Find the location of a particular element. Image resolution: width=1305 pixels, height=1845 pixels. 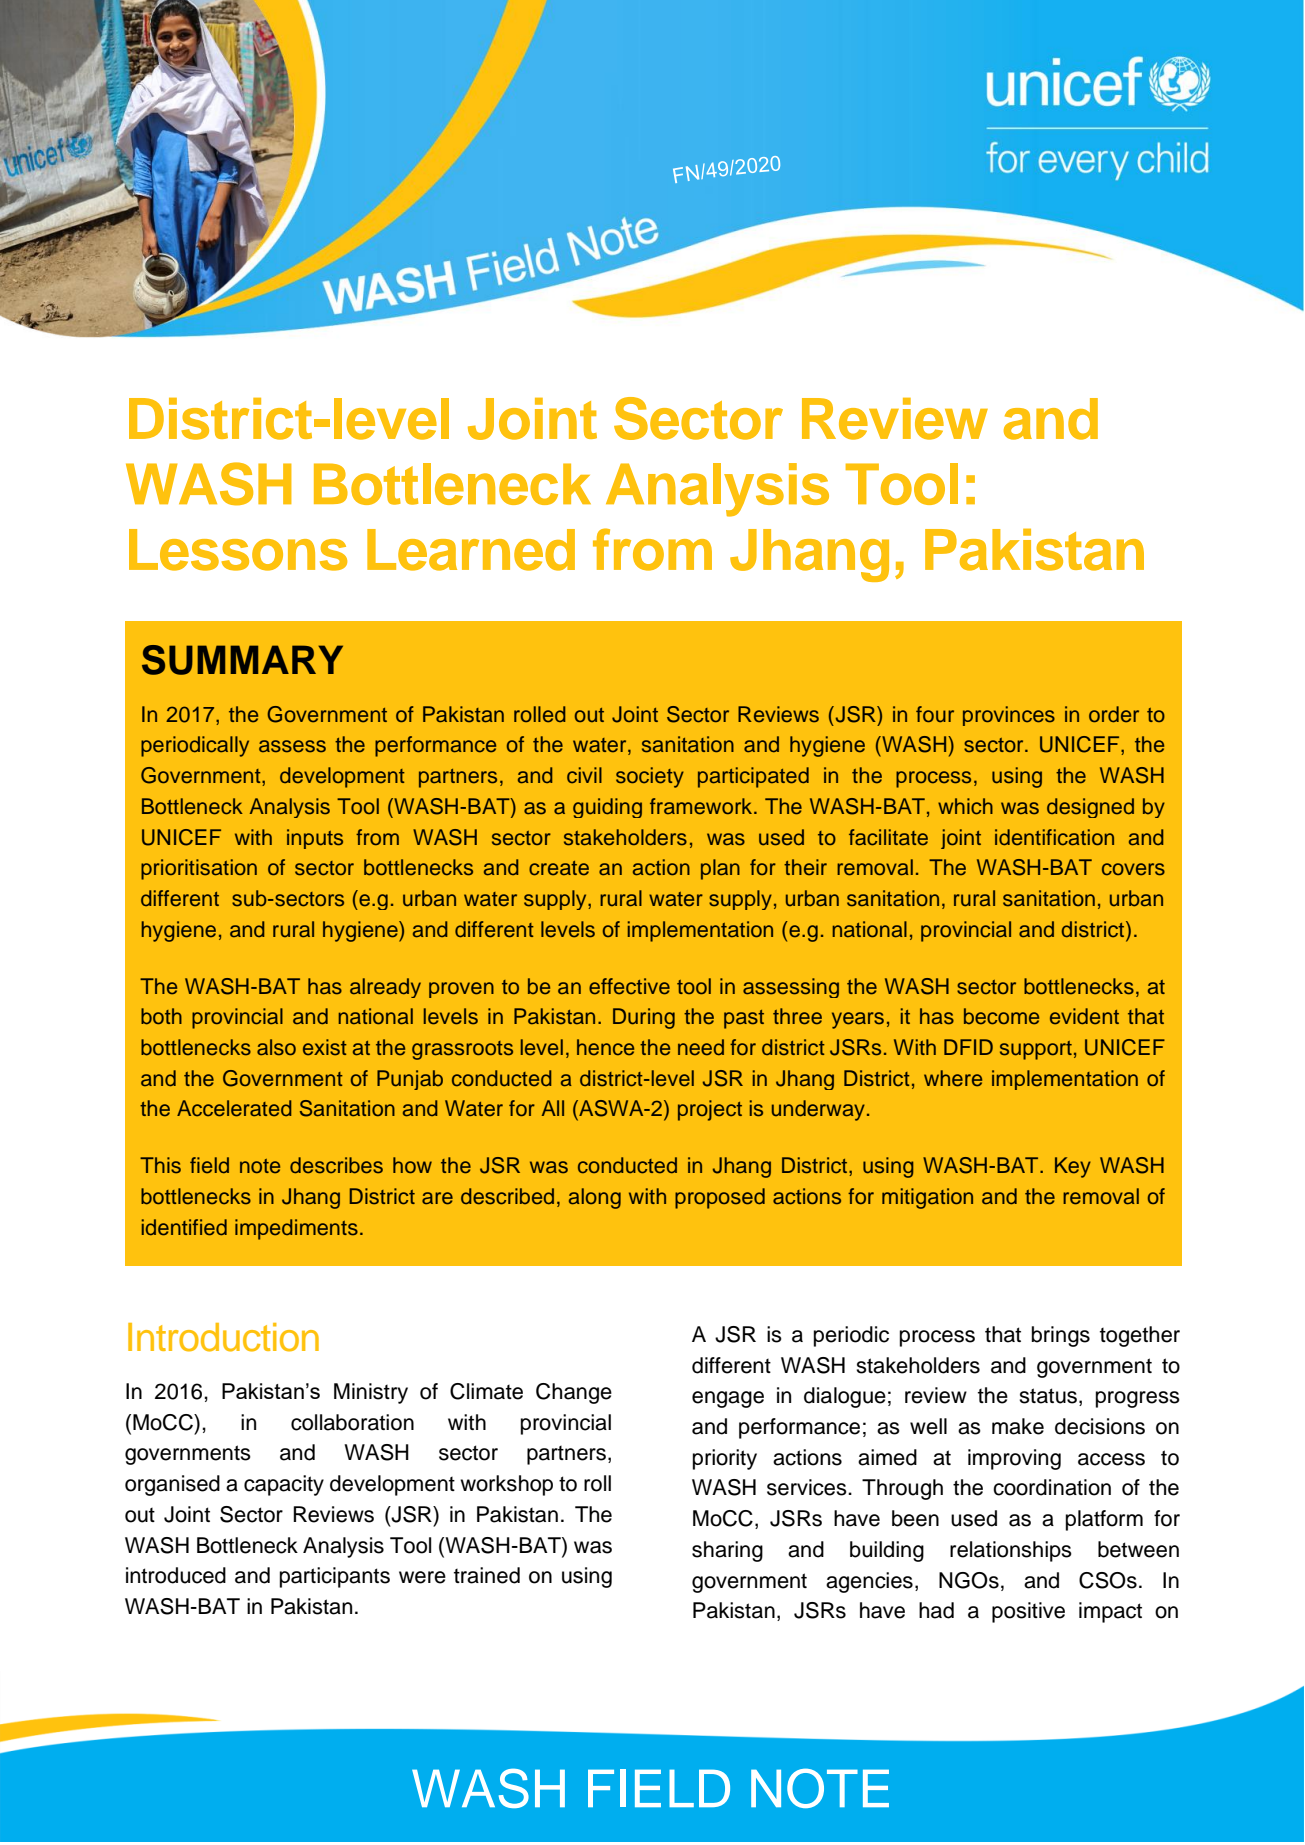

hence is located at coordinates (605, 1047).
